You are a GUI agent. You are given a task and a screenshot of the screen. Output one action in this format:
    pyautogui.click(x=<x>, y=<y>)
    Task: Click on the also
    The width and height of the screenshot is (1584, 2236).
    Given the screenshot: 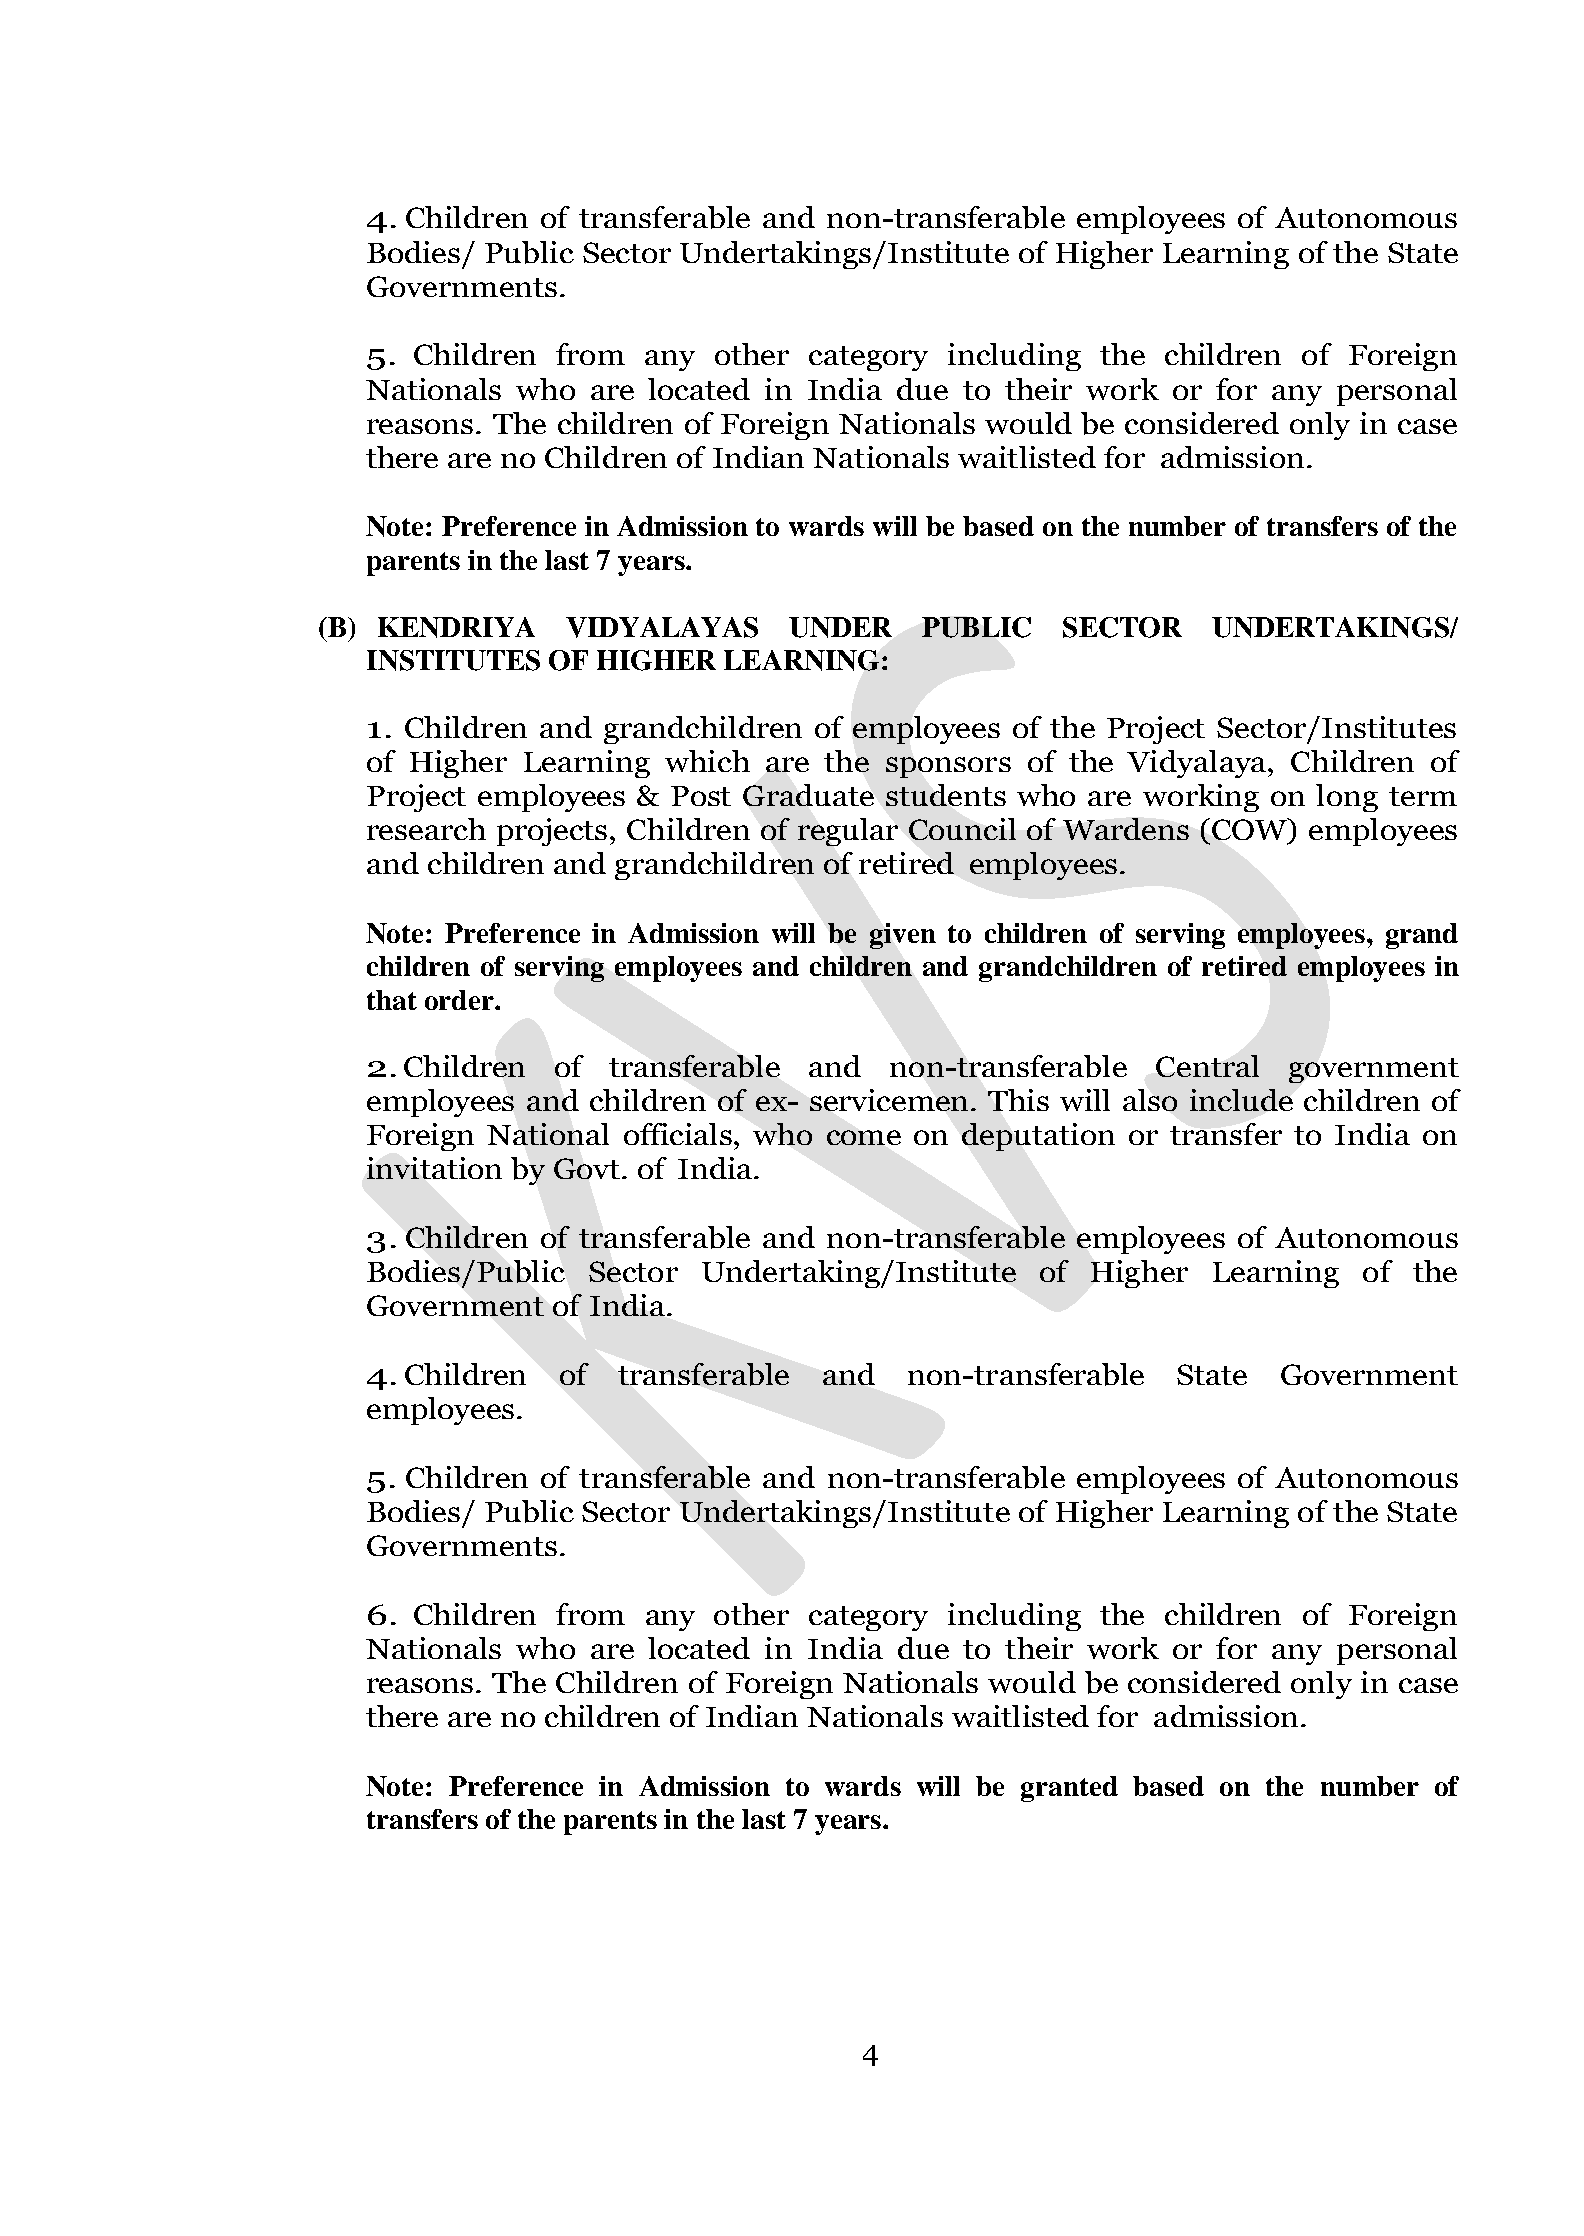 What is the action you would take?
    pyautogui.click(x=1150, y=1100)
